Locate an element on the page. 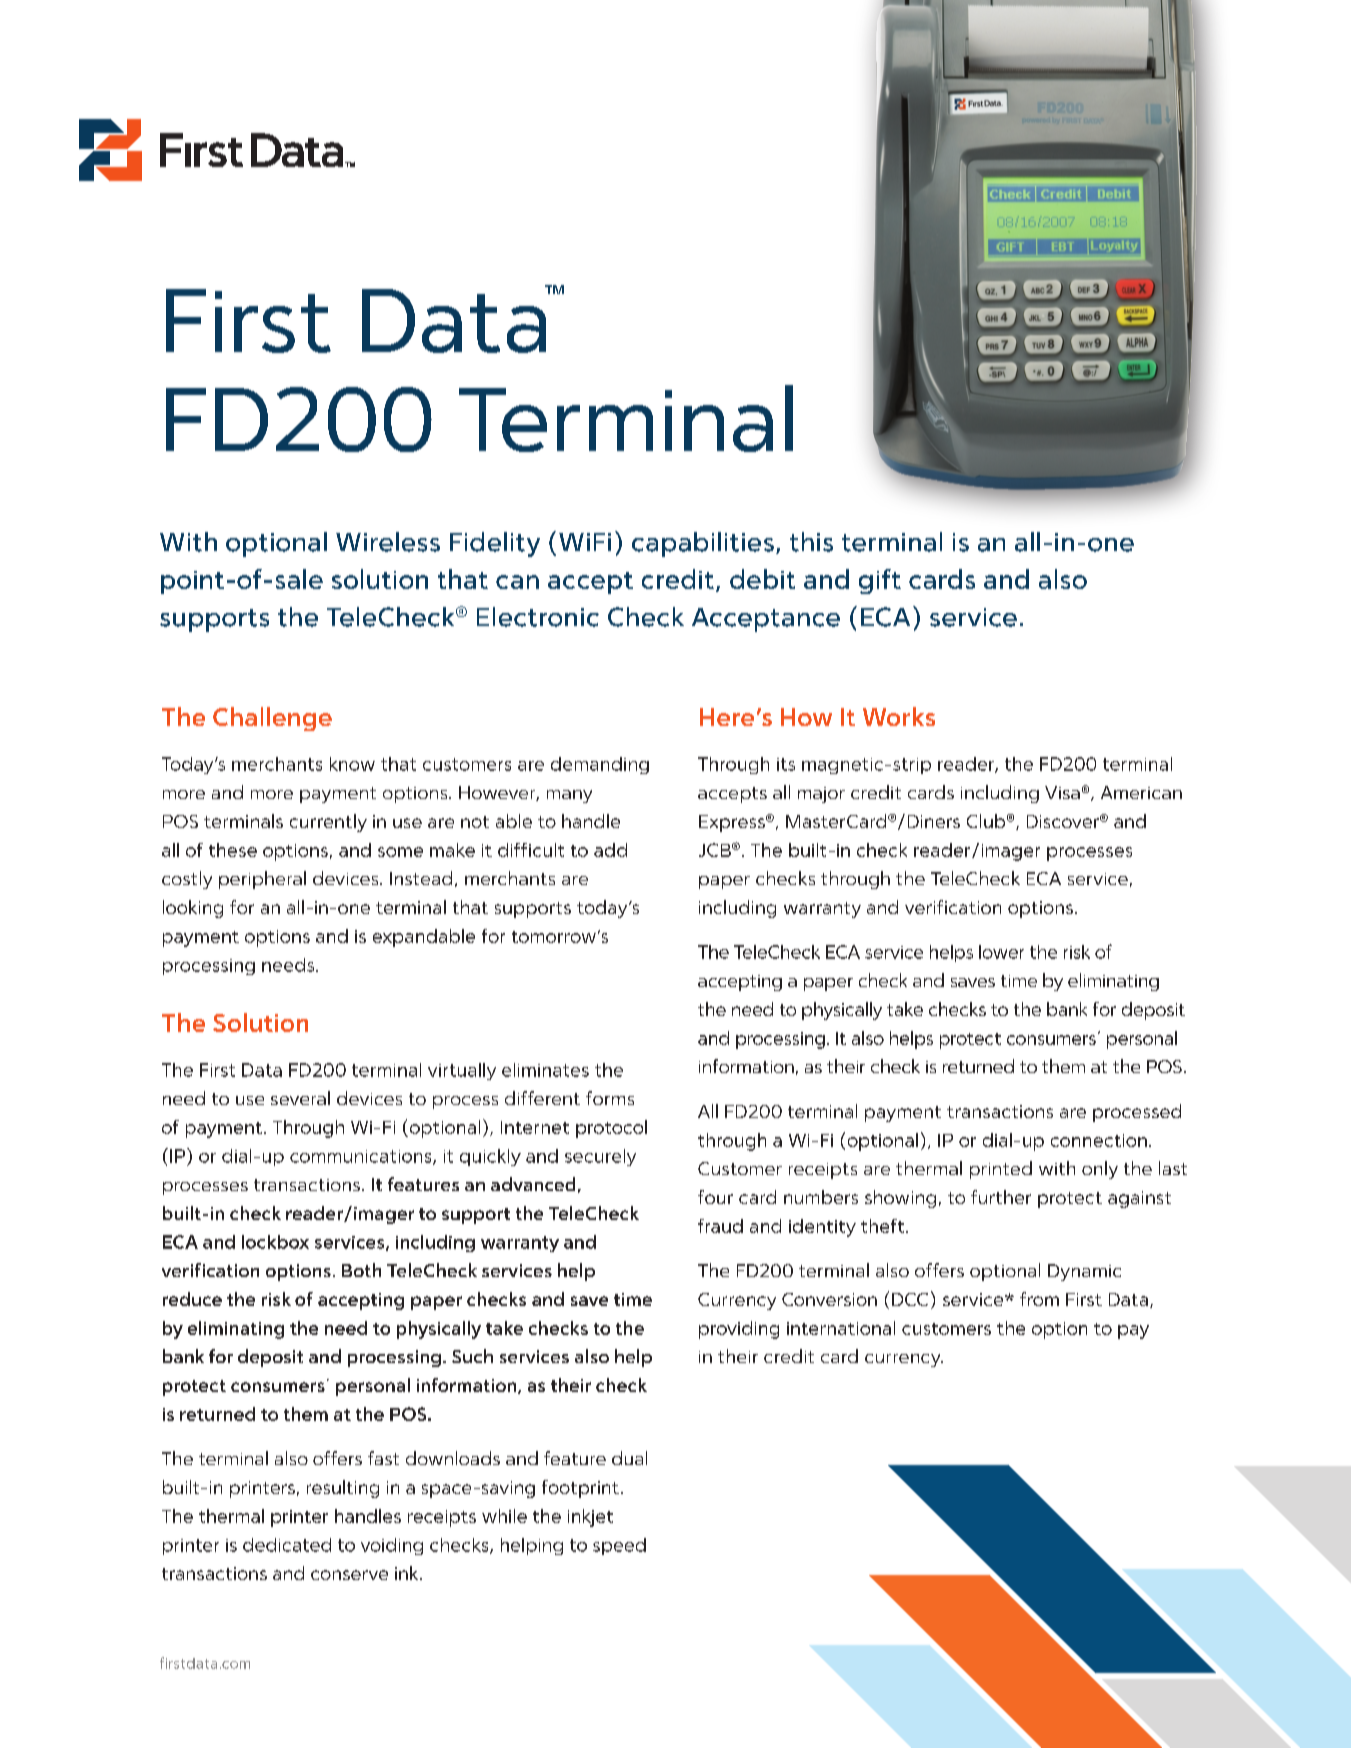 This page has width=1351, height=1748. connection is located at coordinates (1099, 1140).
